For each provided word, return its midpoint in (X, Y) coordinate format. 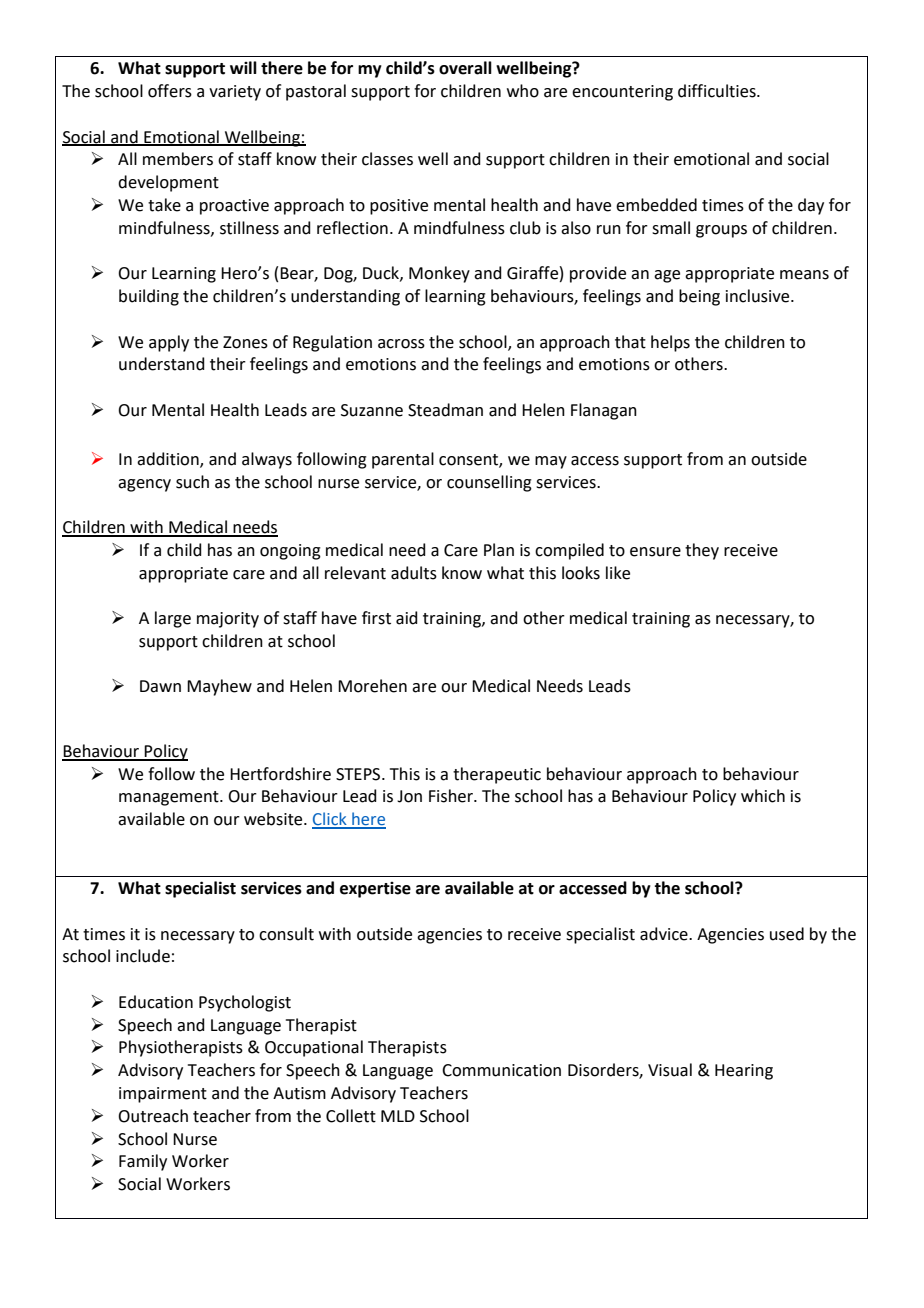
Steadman (445, 410)
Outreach (153, 1116)
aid (407, 618)
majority (228, 620)
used (787, 934)
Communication (501, 1070)
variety (235, 93)
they (702, 551)
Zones (245, 342)
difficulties (718, 91)
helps (670, 343)
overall (465, 68)
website (274, 819)
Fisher (452, 796)
